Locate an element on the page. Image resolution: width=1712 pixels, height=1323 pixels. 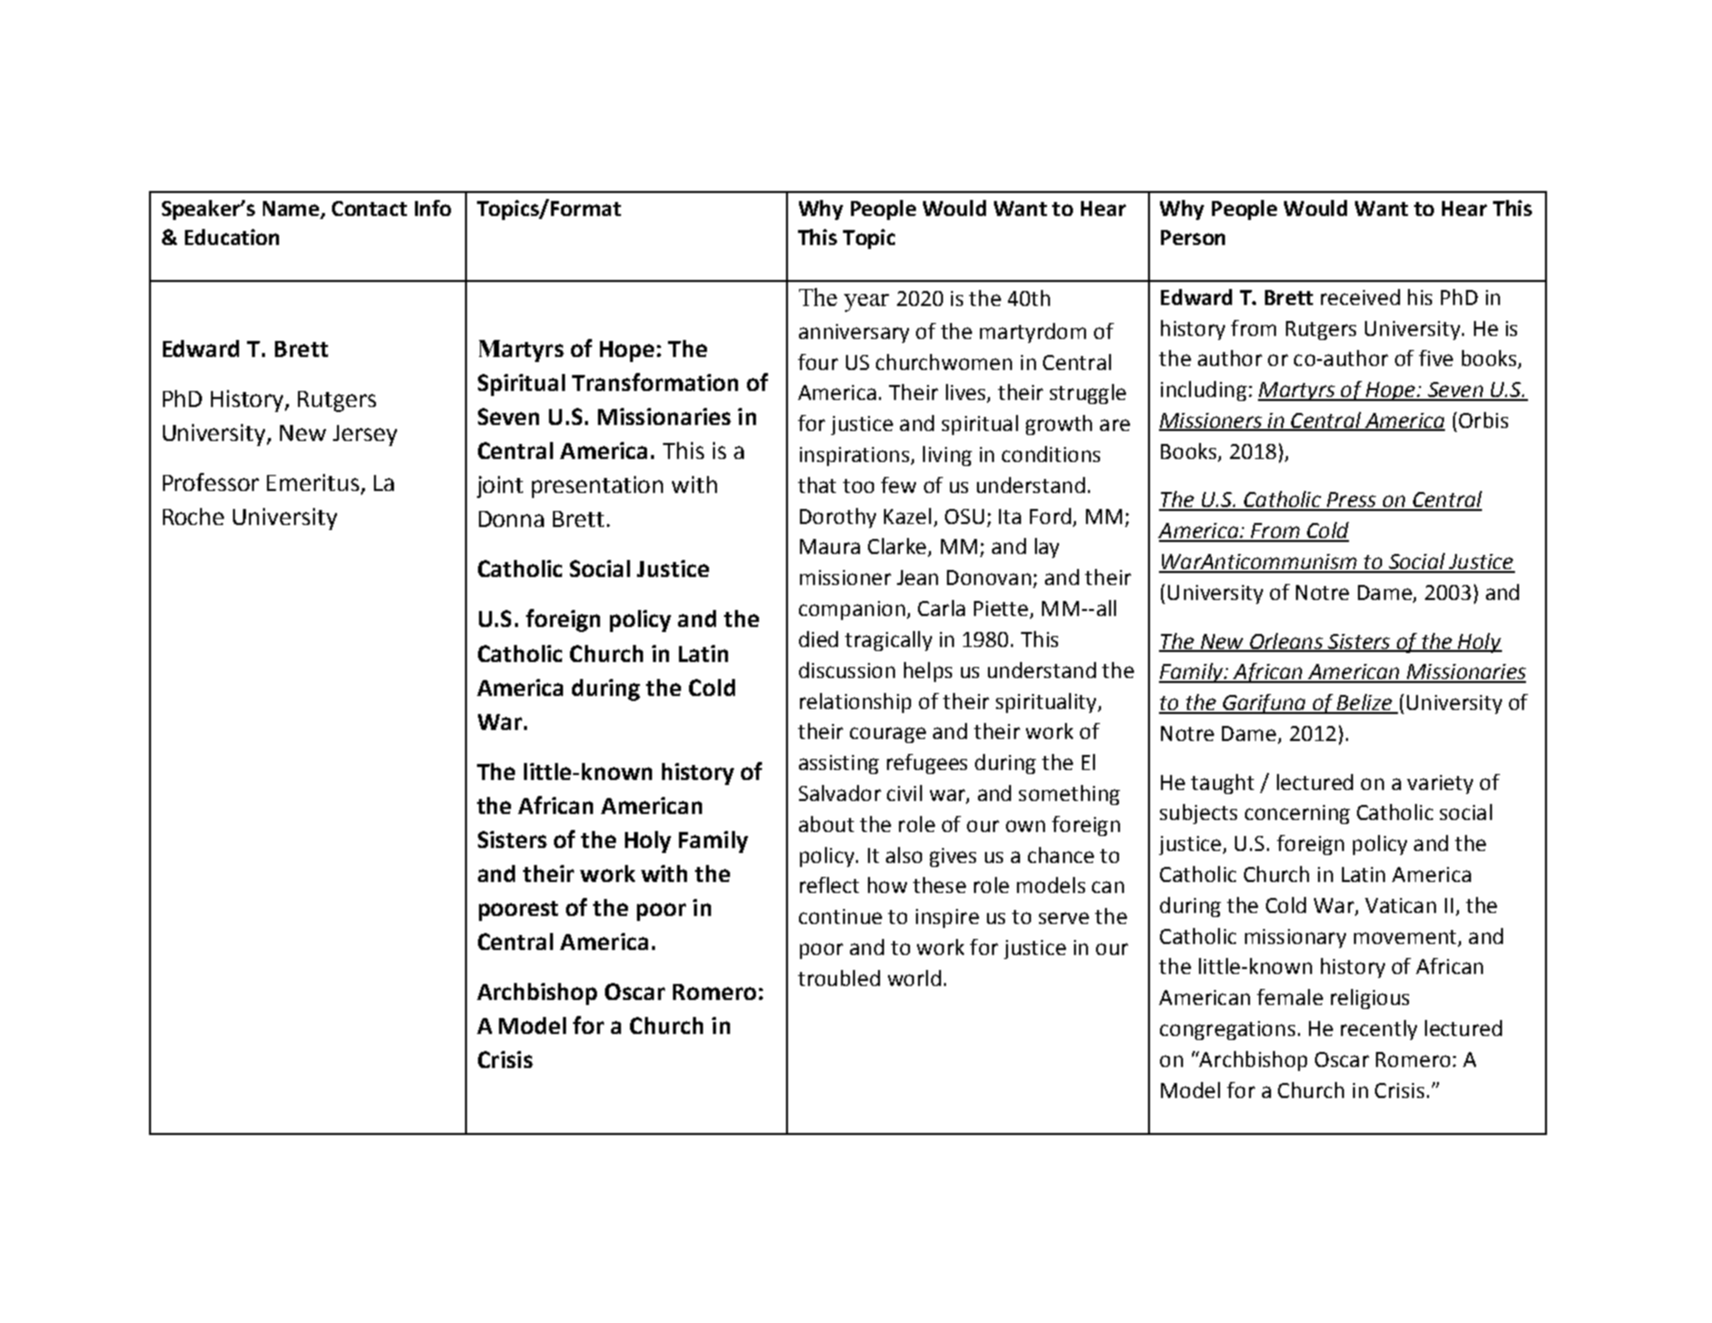
about is located at coordinates (826, 824).
